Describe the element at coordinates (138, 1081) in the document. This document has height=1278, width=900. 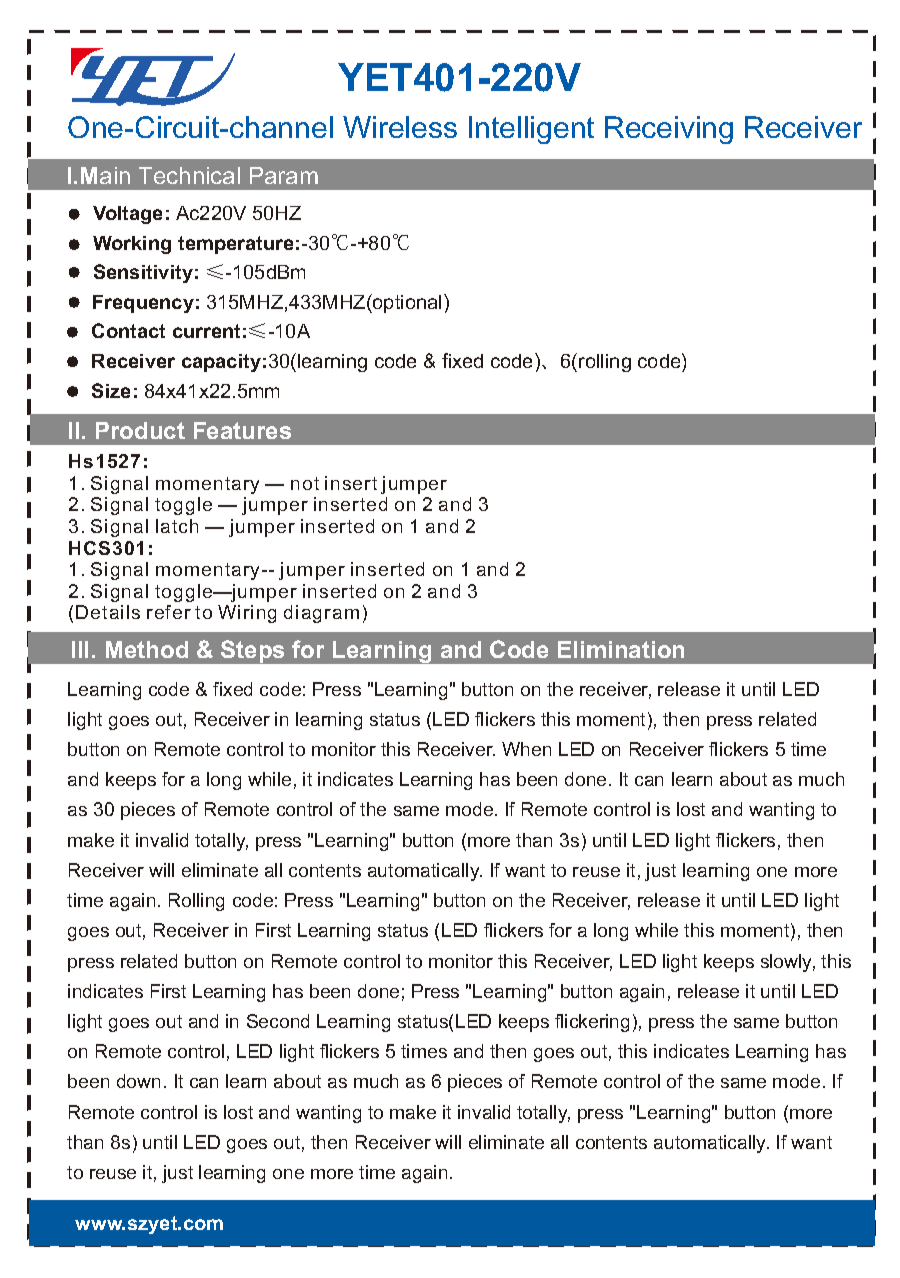
I see `down` at that location.
